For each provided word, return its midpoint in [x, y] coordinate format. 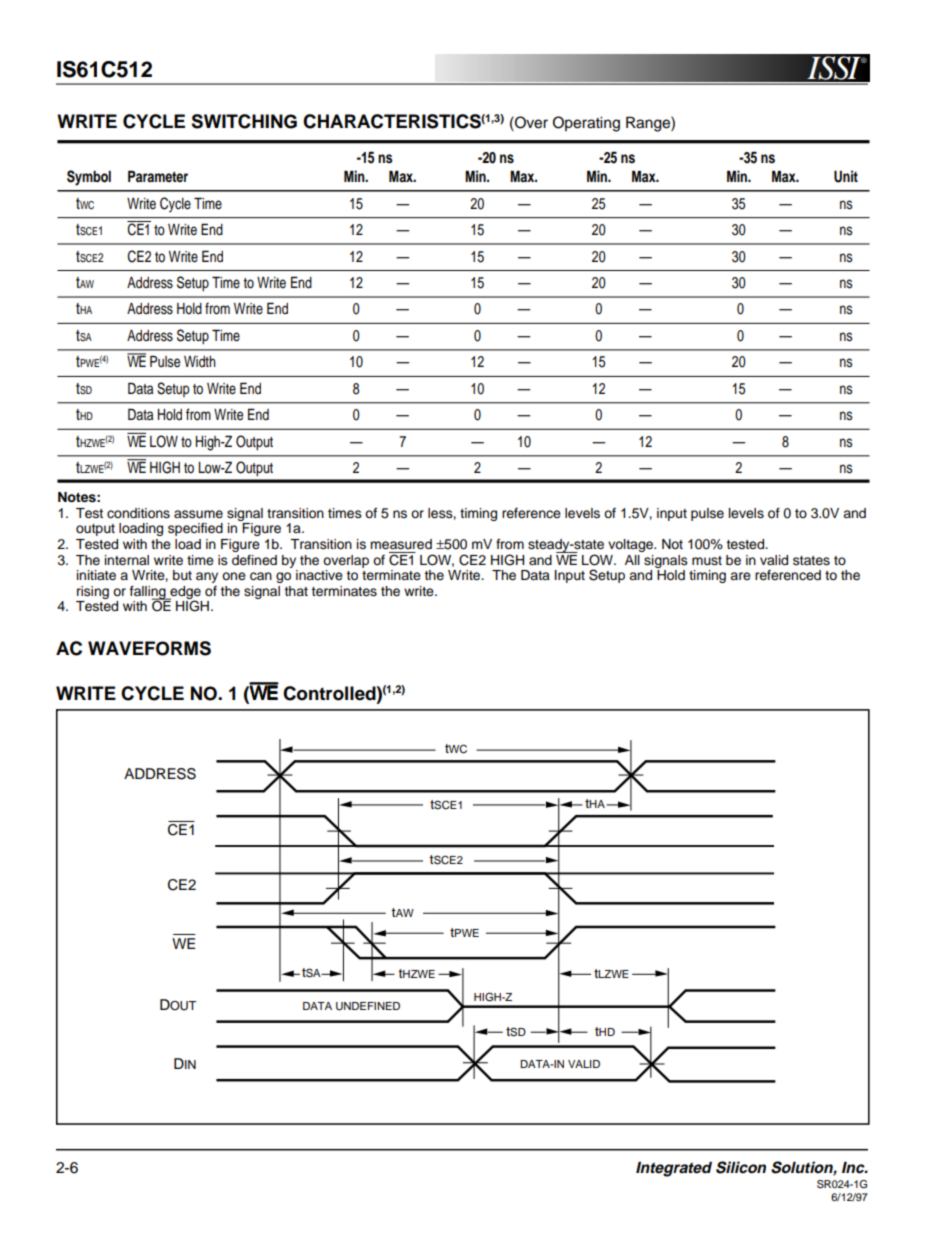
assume [198, 514]
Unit [846, 176]
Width [200, 361]
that [296, 591]
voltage [631, 545]
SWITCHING [244, 121]
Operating [586, 124]
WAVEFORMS [149, 648]
